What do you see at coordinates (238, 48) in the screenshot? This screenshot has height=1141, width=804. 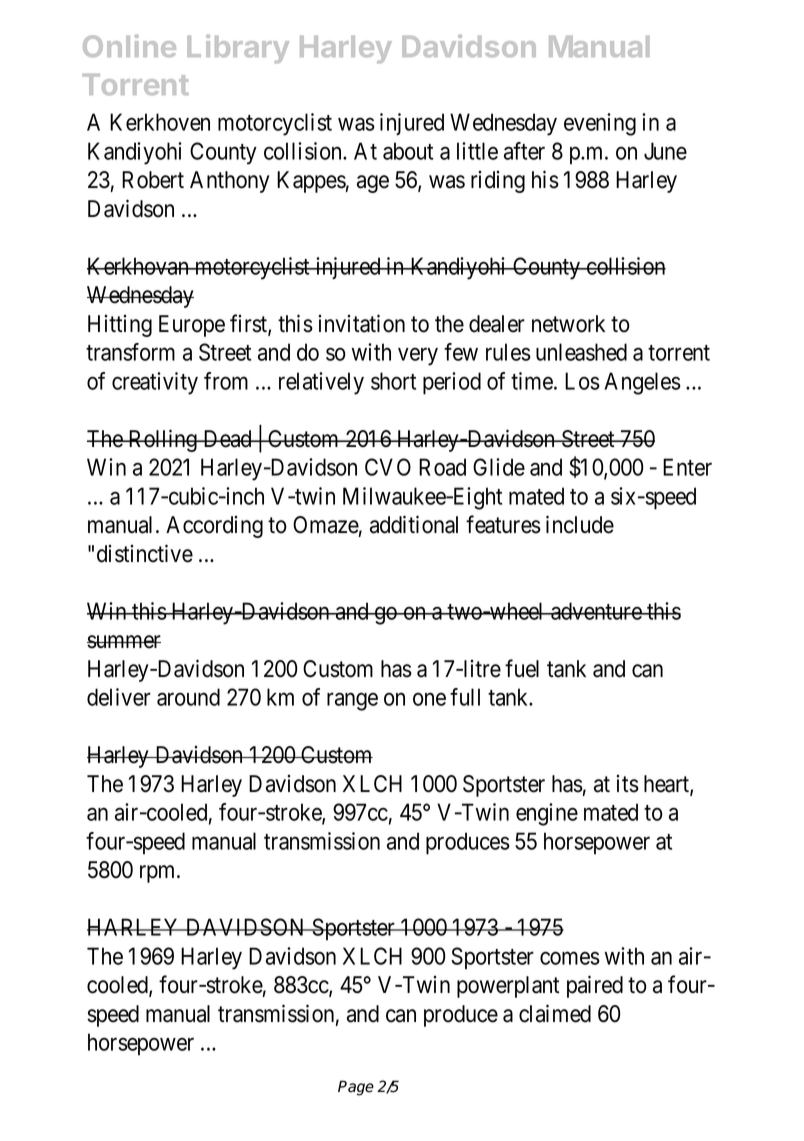 I see `Library` at bounding box center [238, 48].
